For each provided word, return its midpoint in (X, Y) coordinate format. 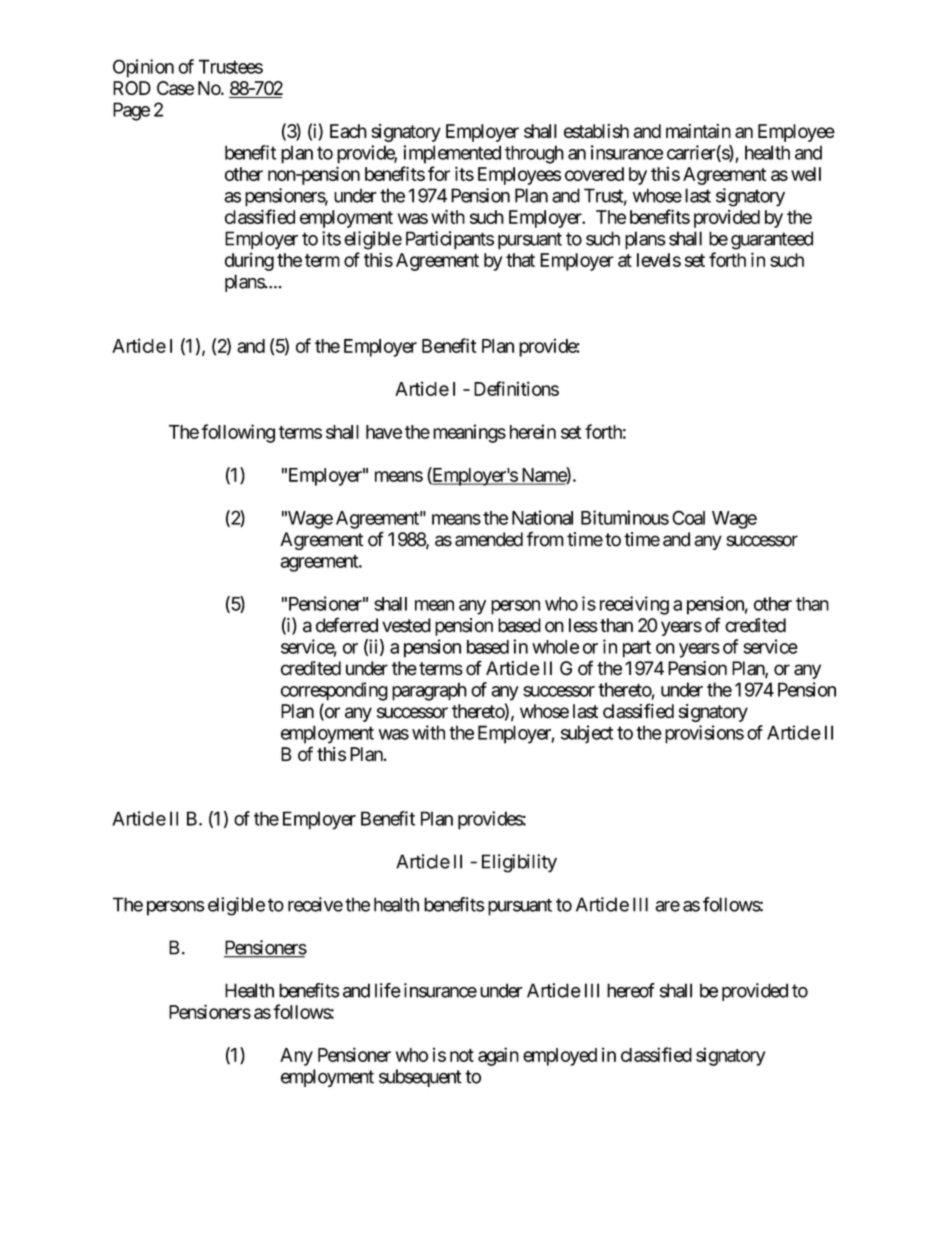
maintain (698, 131)
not (462, 1055)
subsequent (420, 1078)
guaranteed (772, 240)
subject (587, 734)
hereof (631, 990)
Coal (688, 517)
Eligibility (519, 863)
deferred (347, 625)
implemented (452, 154)
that (520, 260)
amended (489, 539)
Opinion (143, 68)
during (249, 261)
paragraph (429, 691)
